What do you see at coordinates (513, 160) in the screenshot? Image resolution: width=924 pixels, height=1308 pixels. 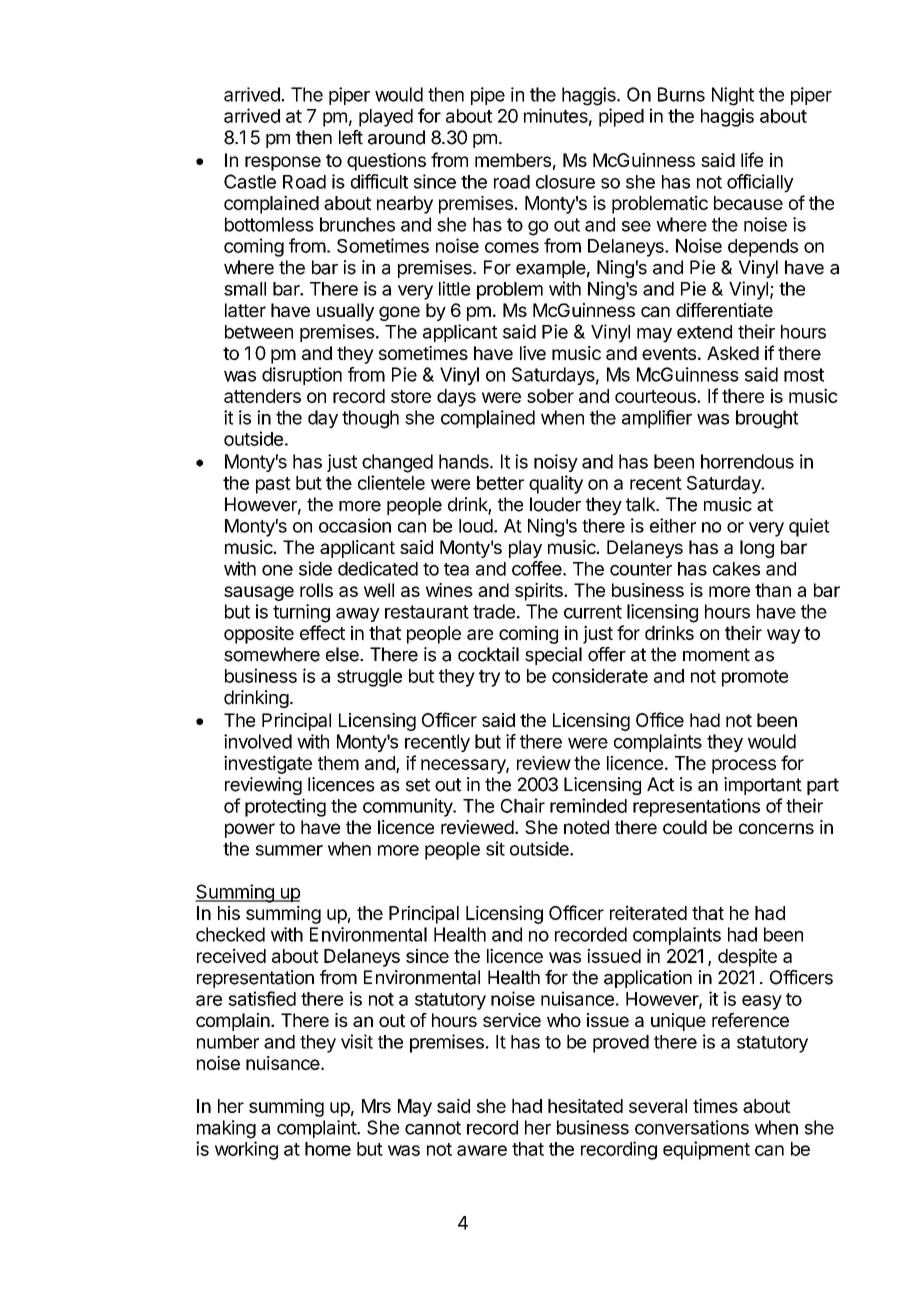 I see `members` at bounding box center [513, 160].
